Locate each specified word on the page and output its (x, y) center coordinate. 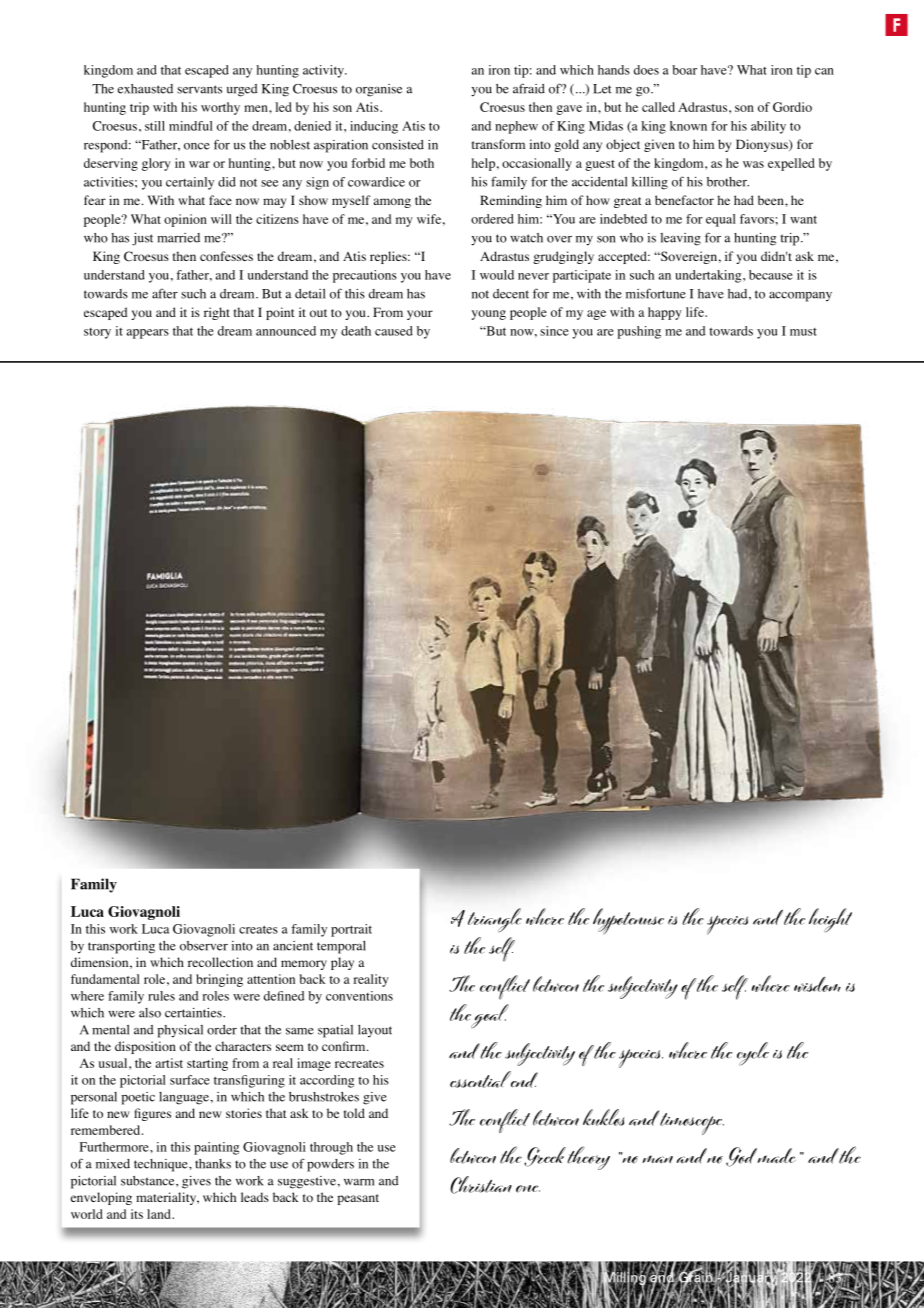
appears (148, 334)
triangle (495, 920)
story (97, 333)
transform (498, 144)
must (803, 332)
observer (204, 946)
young (489, 315)
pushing (639, 332)
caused (394, 331)
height (830, 920)
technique (162, 1165)
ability (768, 127)
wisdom (817, 984)
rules (161, 996)
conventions (359, 996)
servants (199, 89)
